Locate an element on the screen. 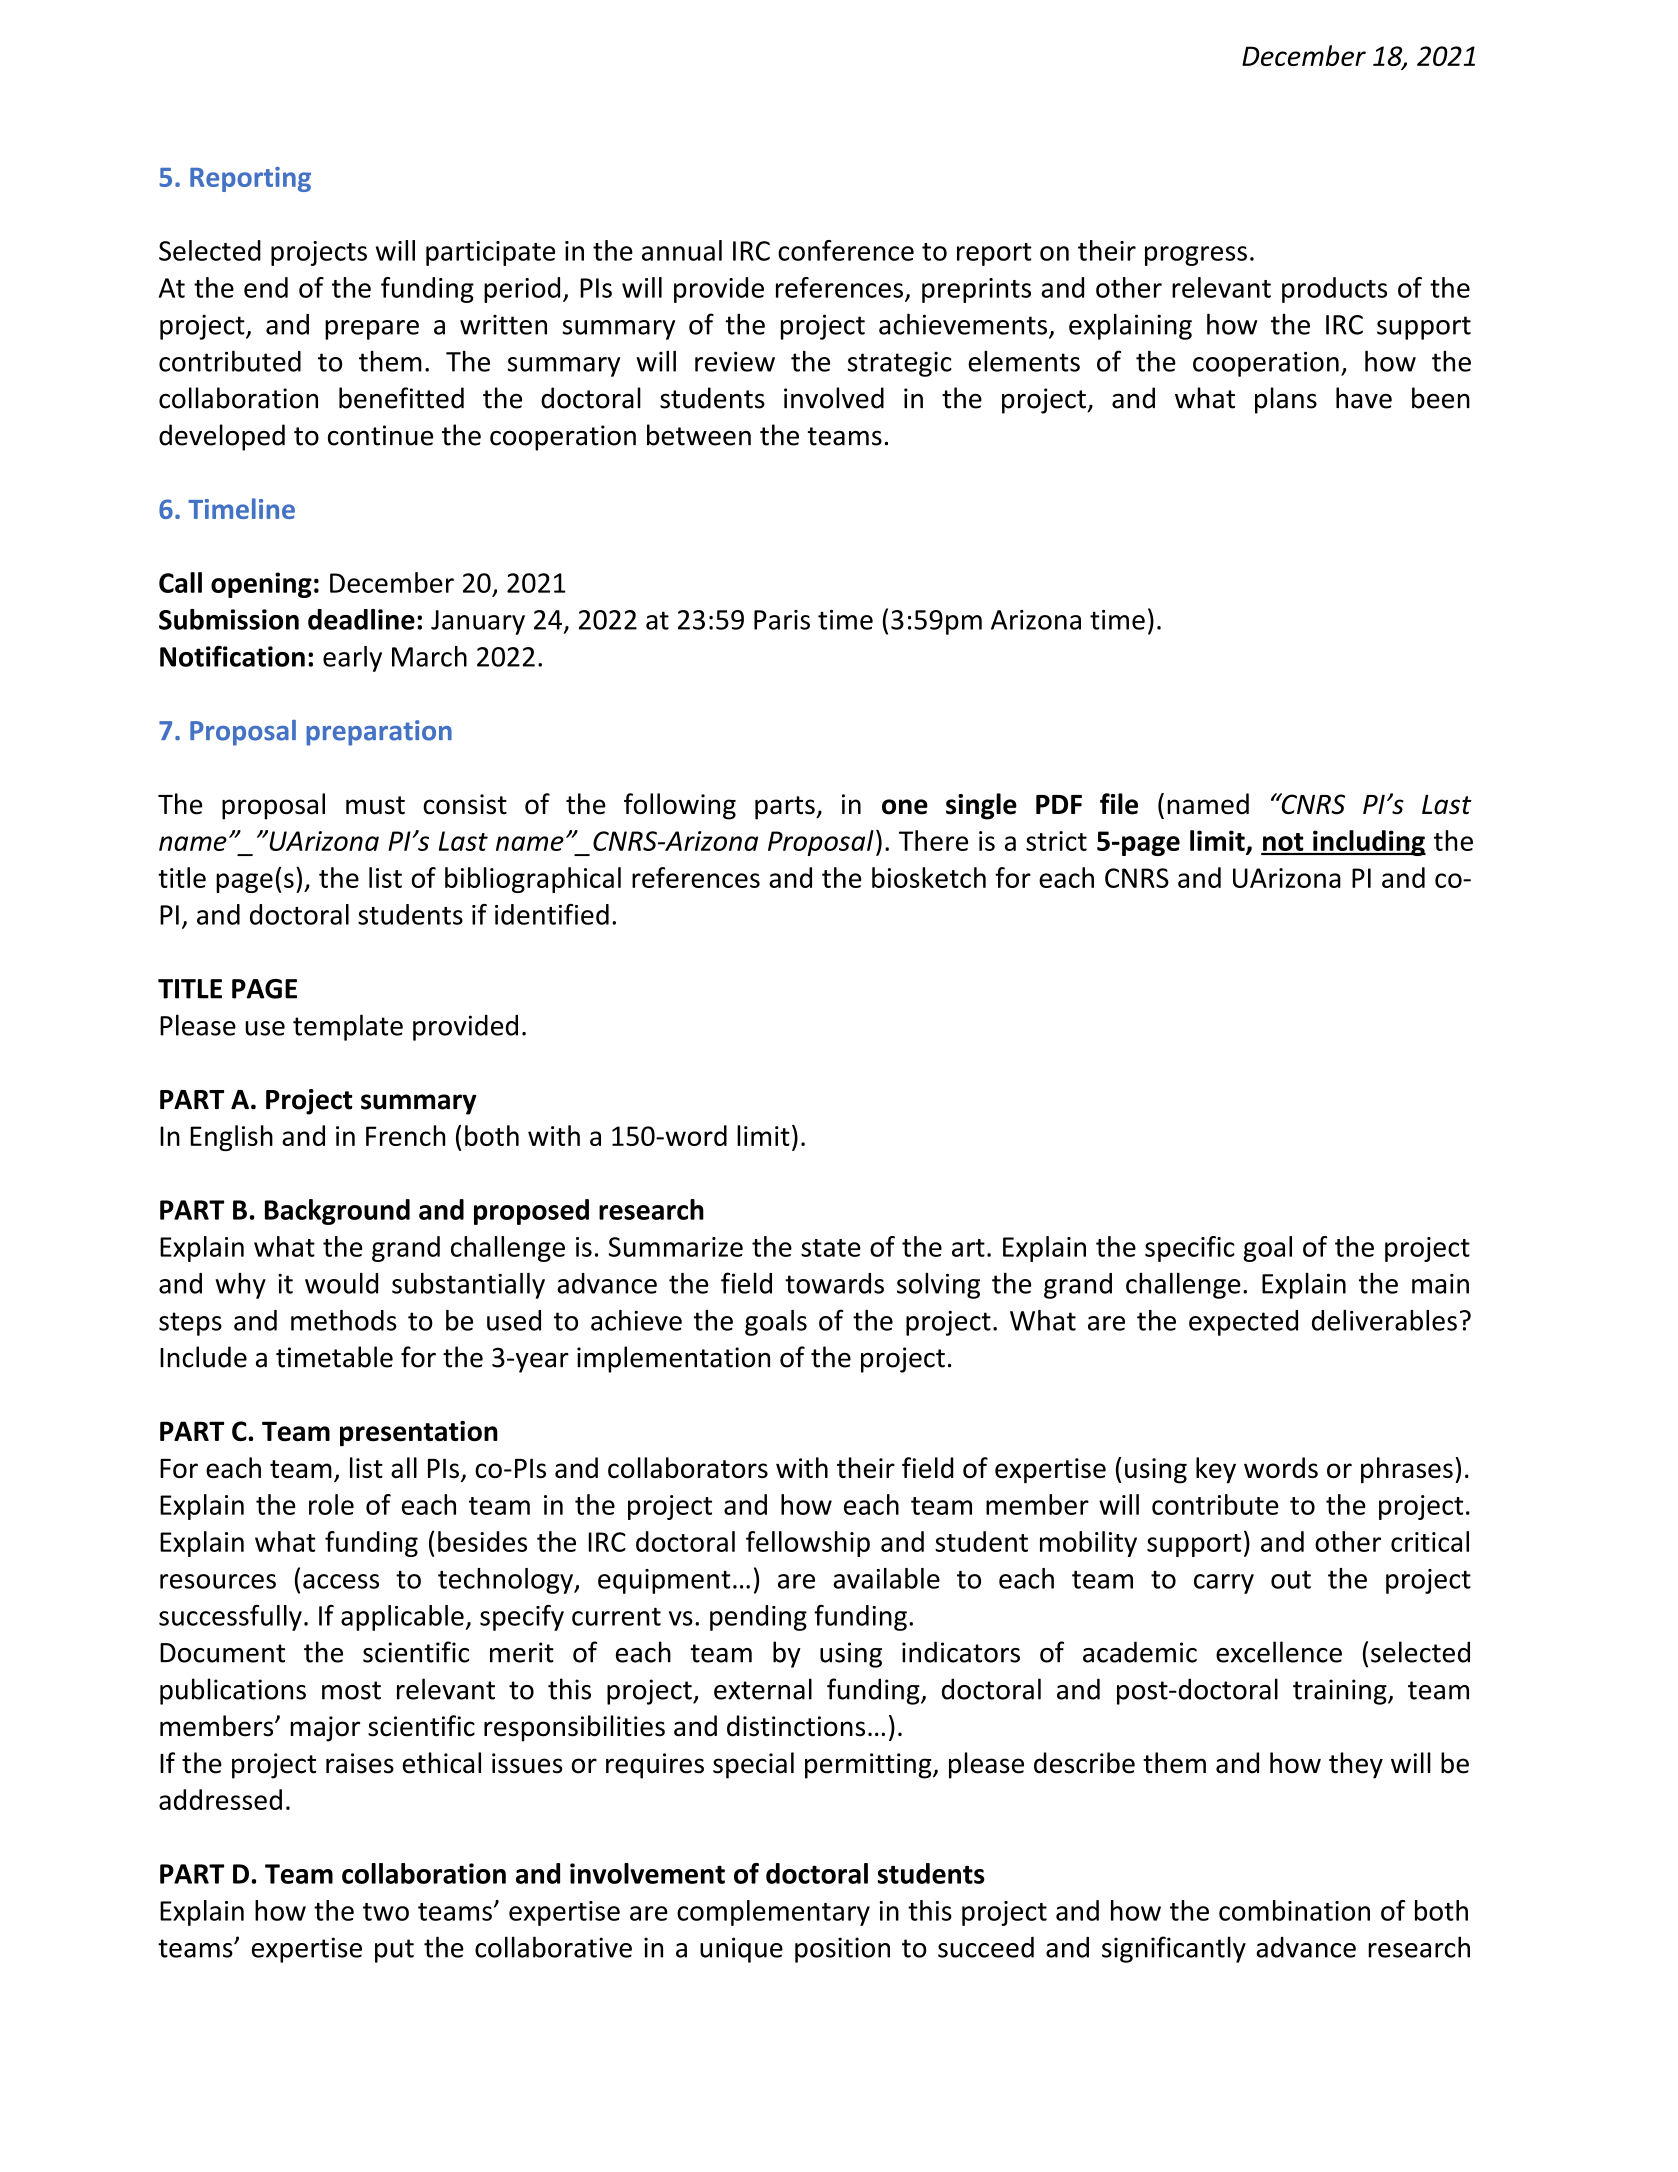  complementary is located at coordinates (773, 1913).
